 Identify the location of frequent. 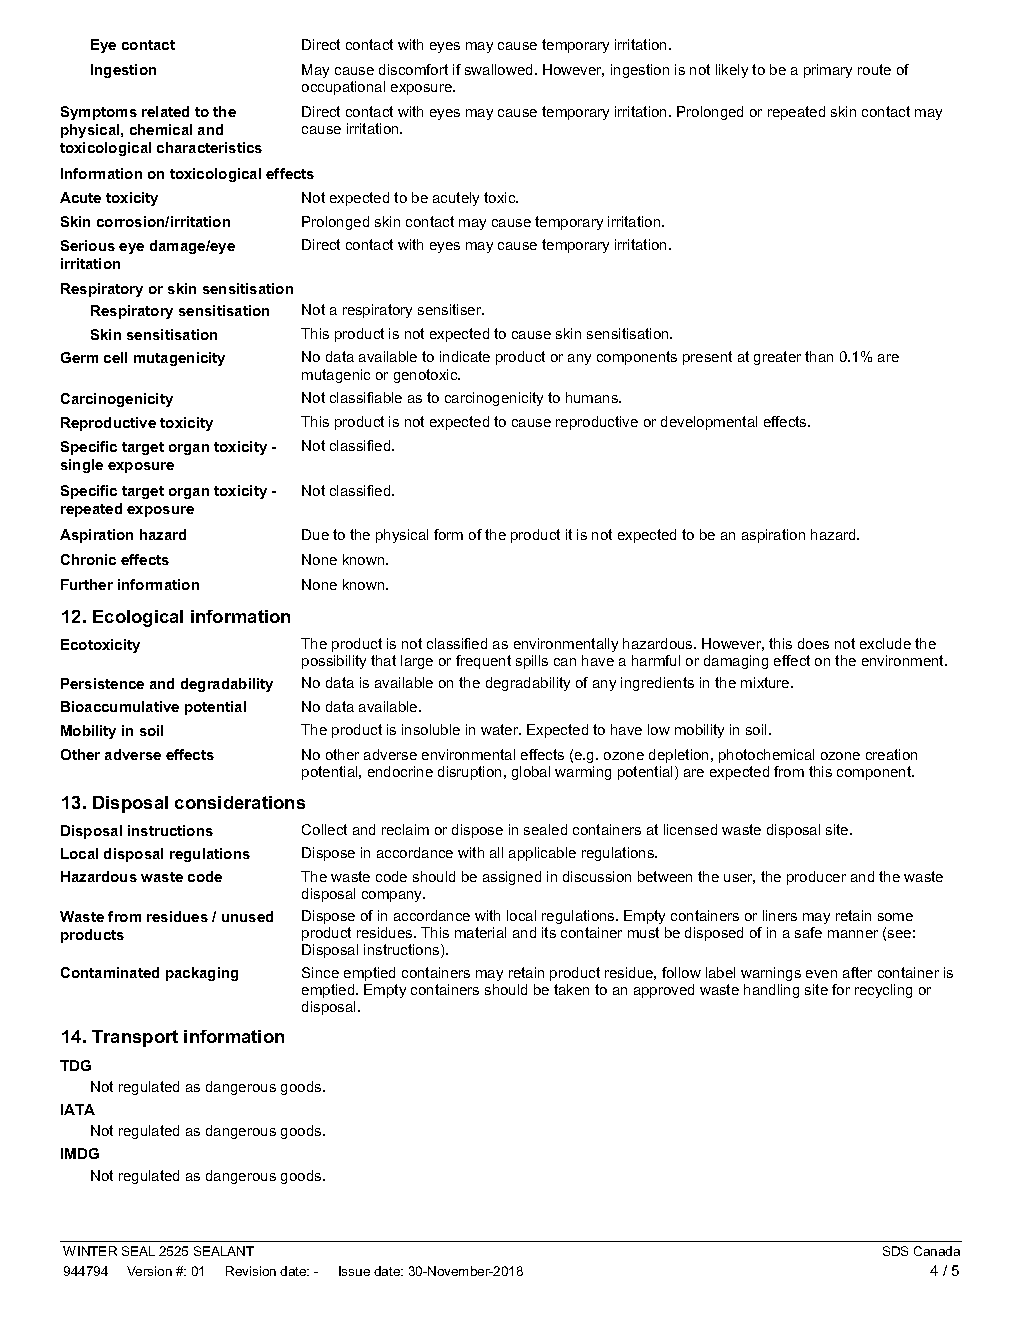
(483, 662).
